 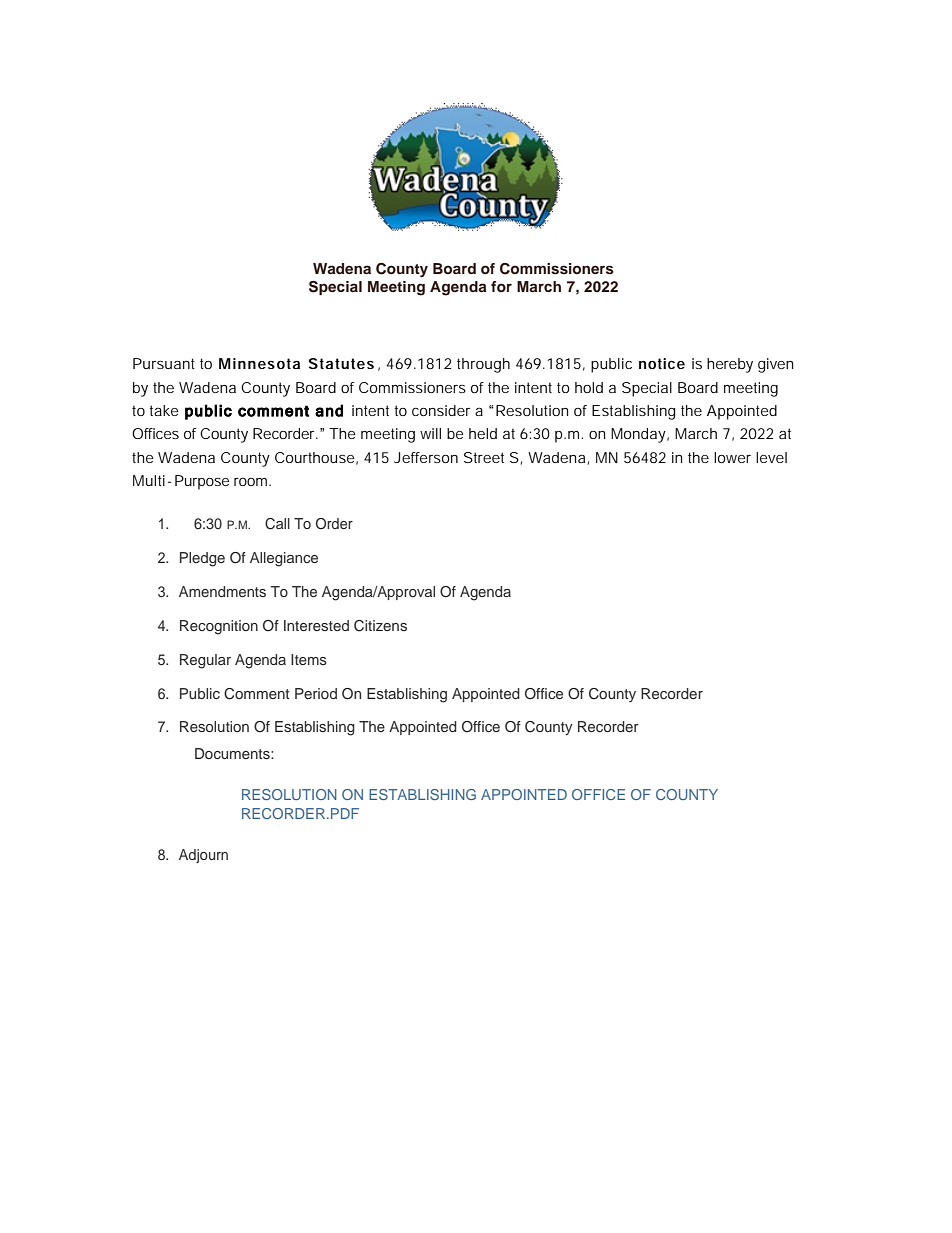 I want to click on Amendments, so click(x=222, y=591).
